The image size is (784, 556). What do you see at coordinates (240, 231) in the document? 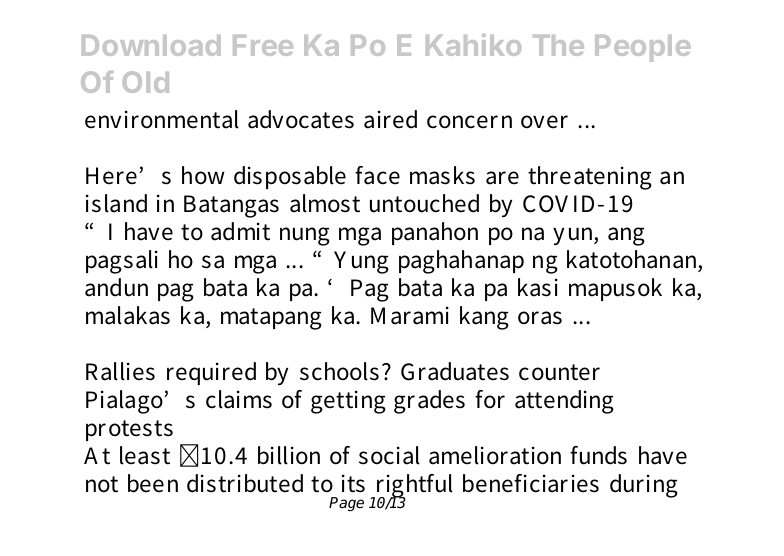
I see `admit` at bounding box center [240, 231].
